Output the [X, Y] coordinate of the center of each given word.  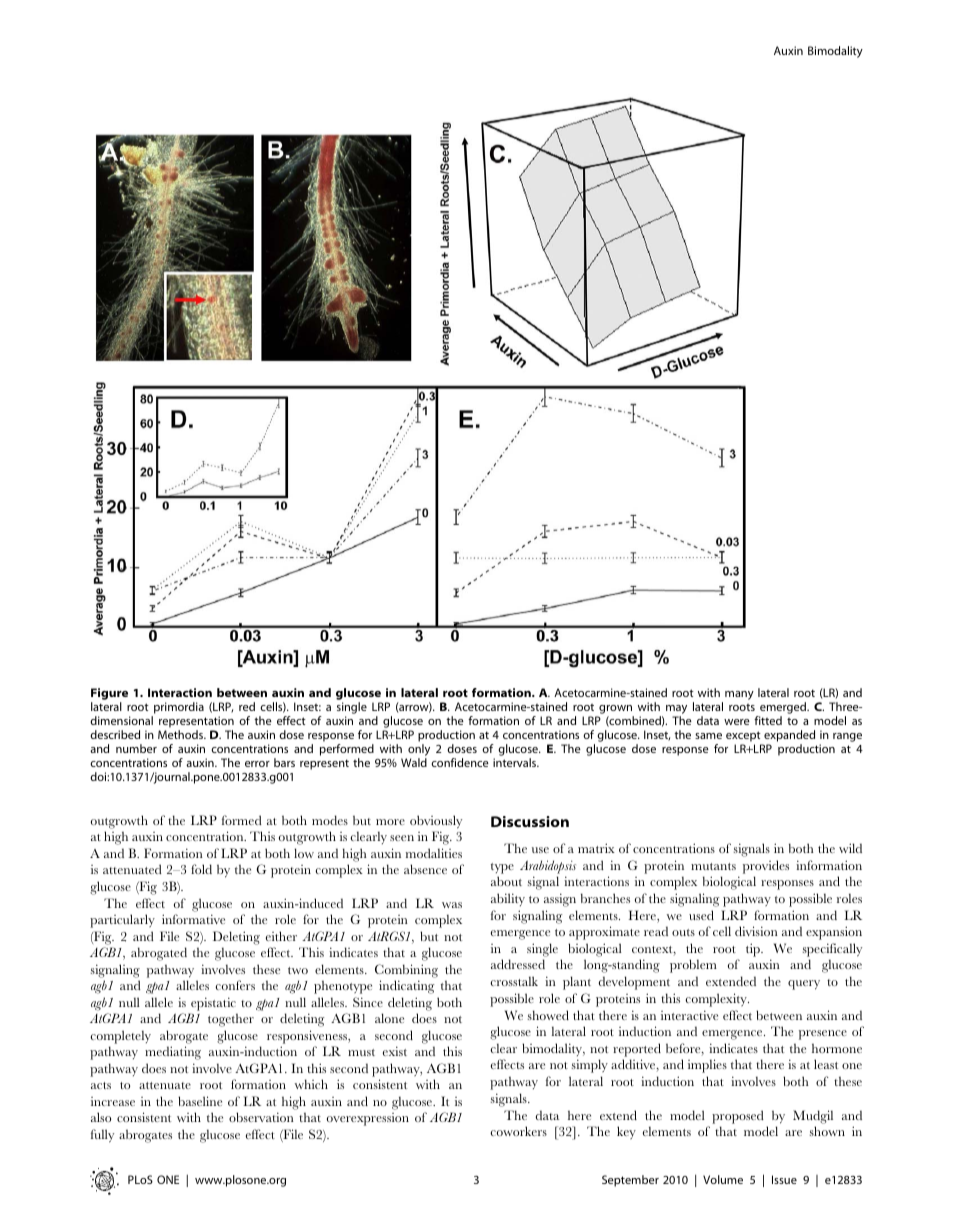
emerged [783, 709]
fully [102, 1136]
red [247, 706]
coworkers [518, 1131]
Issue [784, 1179]
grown [615, 711]
